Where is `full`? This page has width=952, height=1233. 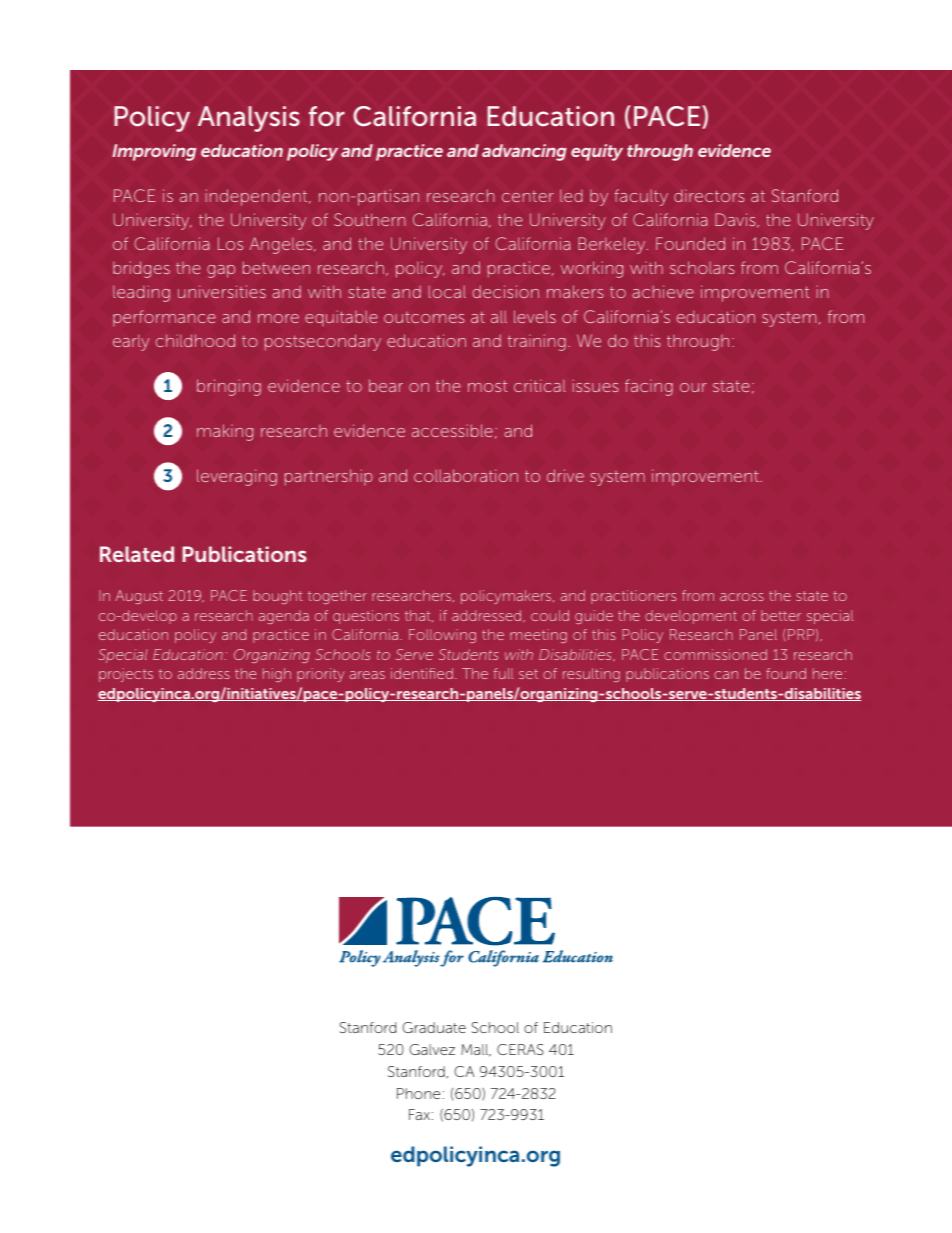 full is located at coordinates (503, 673).
